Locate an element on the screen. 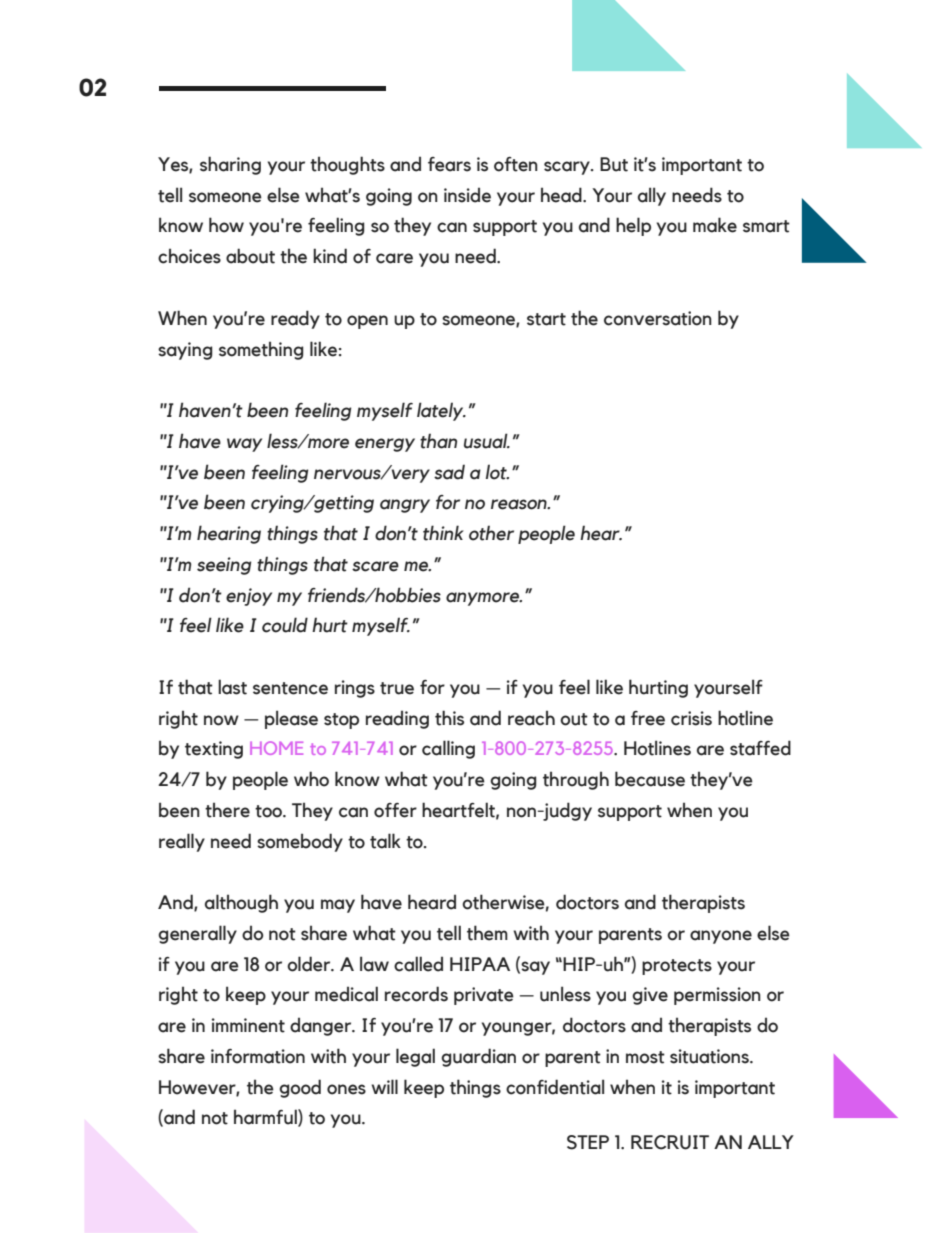  good is located at coordinates (300, 1088).
